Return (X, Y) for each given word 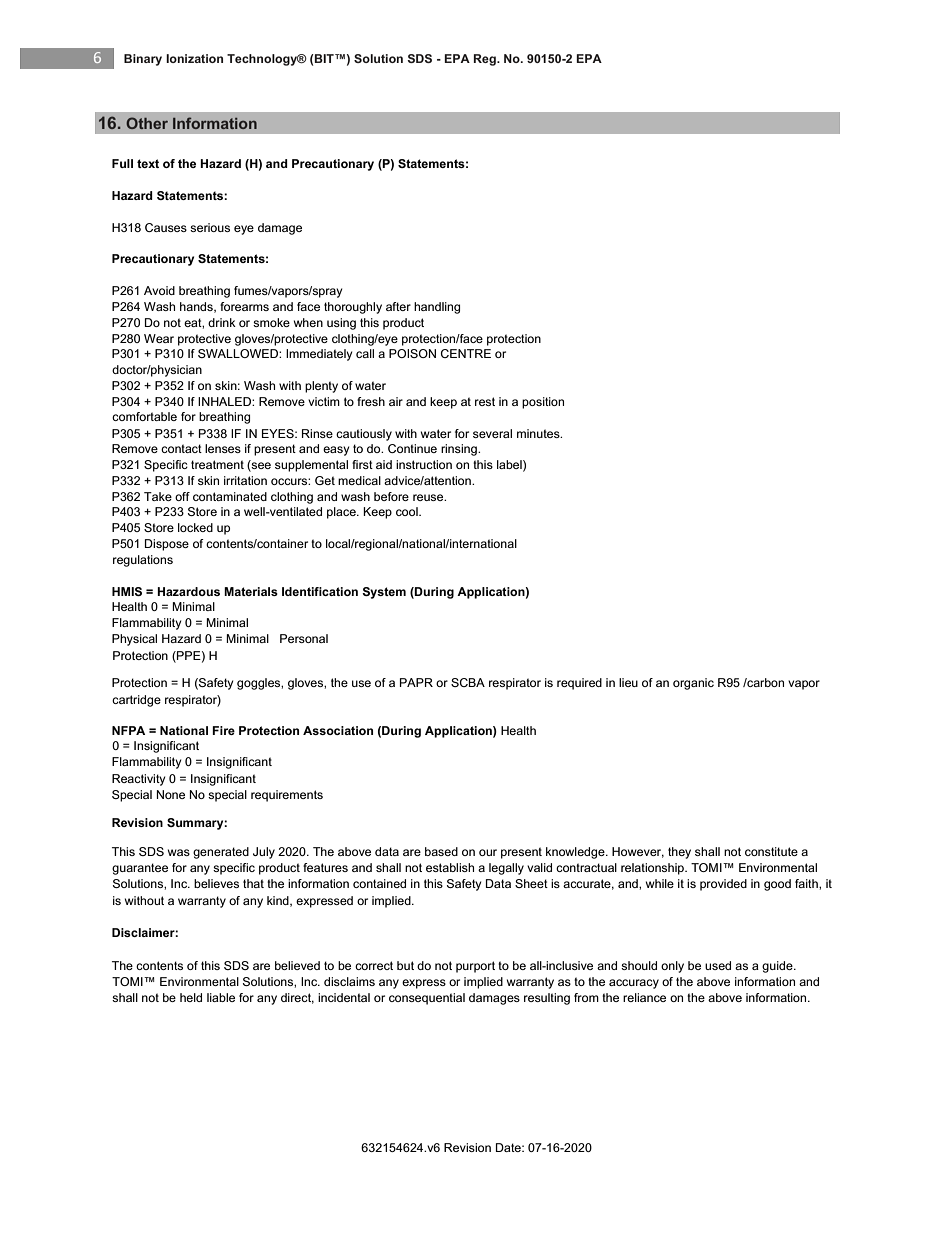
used (718, 965)
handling (437, 308)
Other (147, 123)
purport (475, 967)
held (191, 997)
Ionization (194, 58)
